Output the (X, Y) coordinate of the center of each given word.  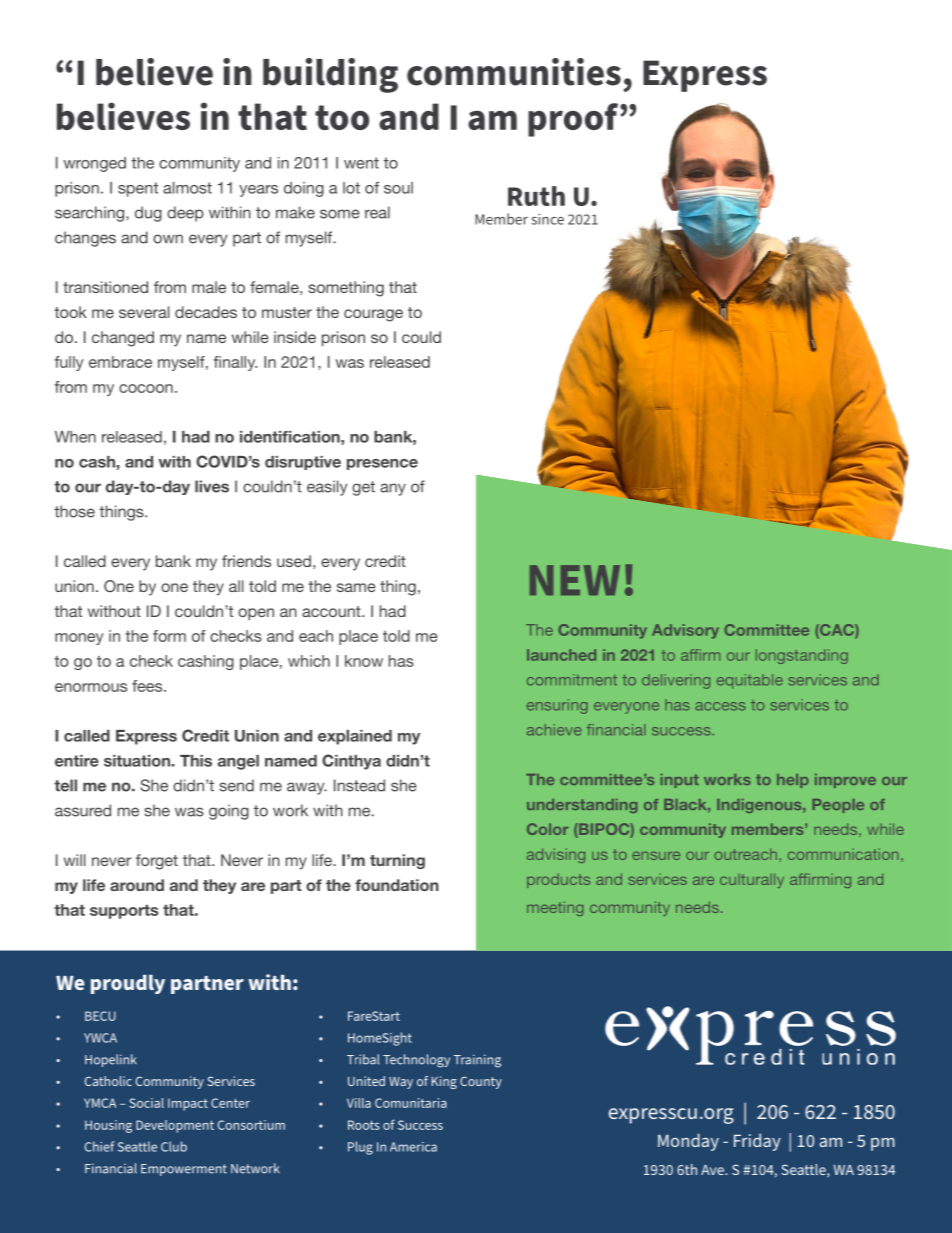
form (169, 636)
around (137, 885)
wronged (94, 164)
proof (574, 120)
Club (174, 1146)
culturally (752, 880)
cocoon (146, 388)
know (364, 661)
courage (373, 315)
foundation (397, 885)
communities (514, 72)
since (547, 219)
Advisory (685, 631)
